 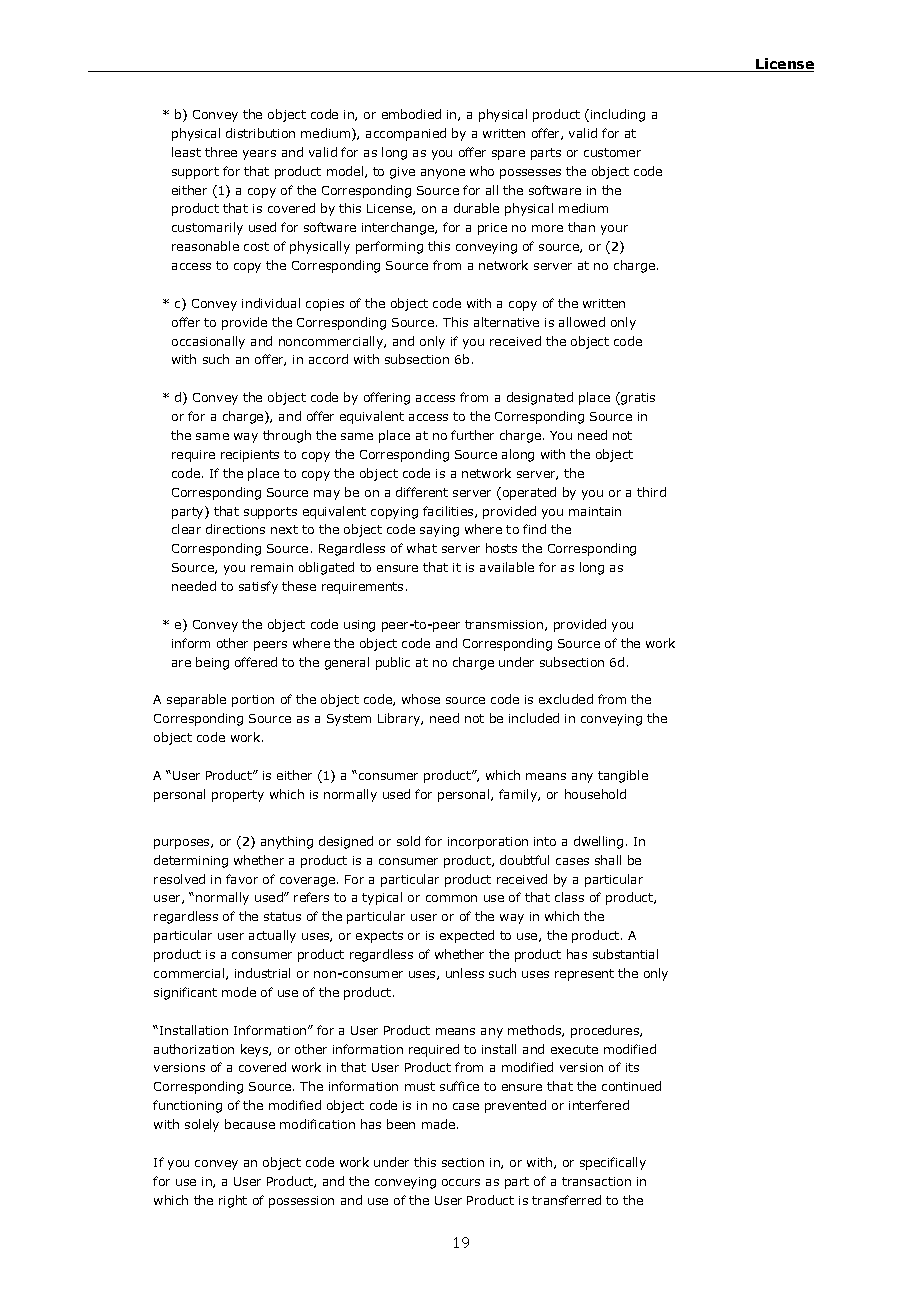 I want to click on been, so click(x=401, y=1124).
